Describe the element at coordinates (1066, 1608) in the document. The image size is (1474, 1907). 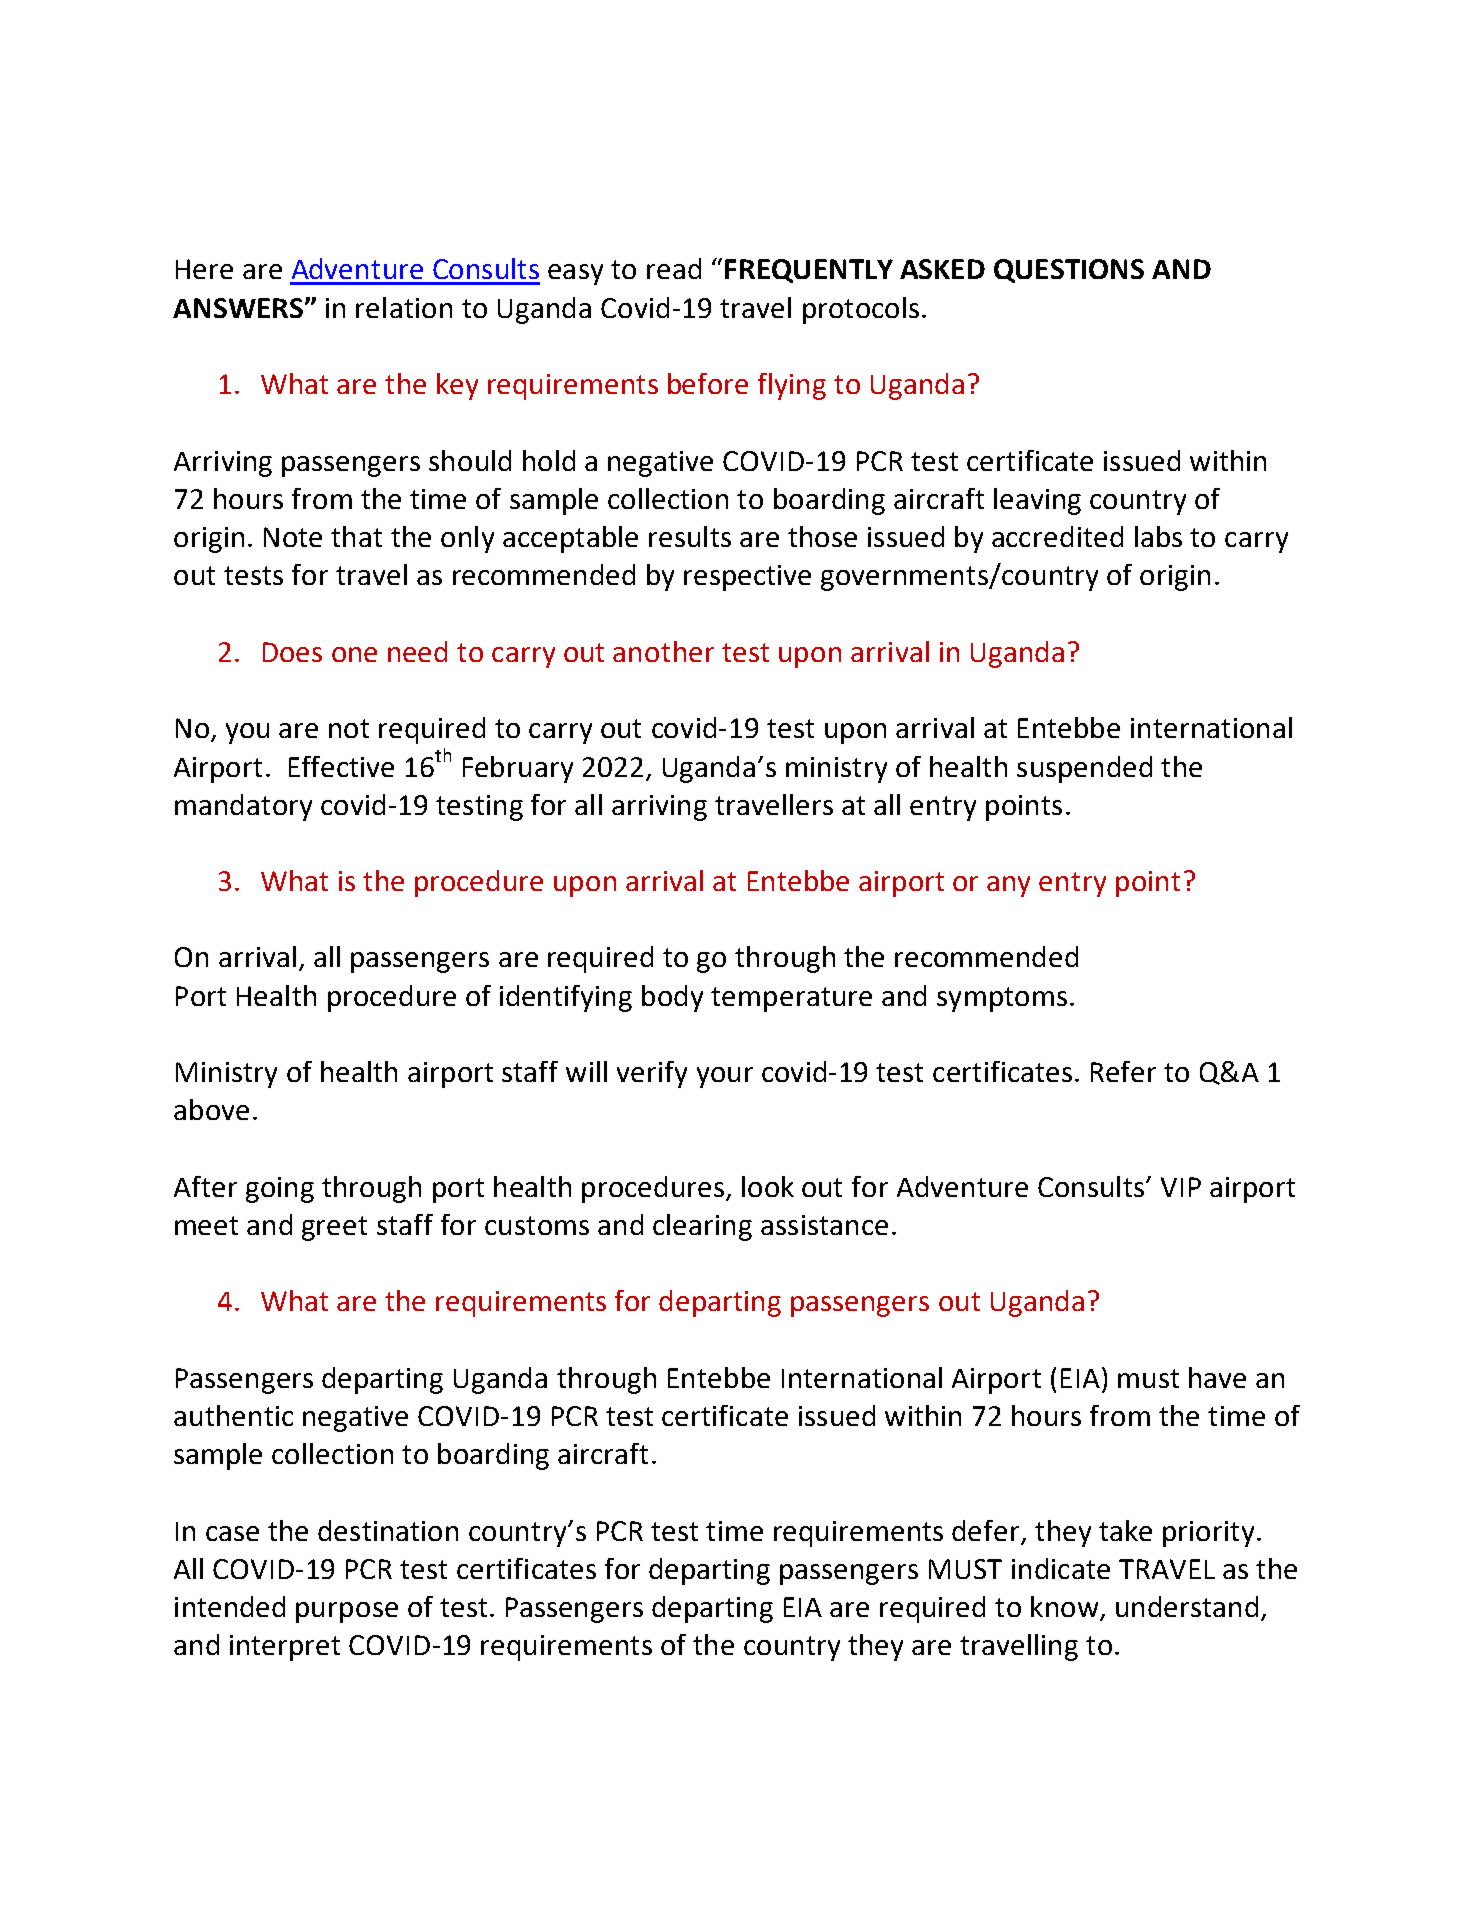
I see `know` at that location.
